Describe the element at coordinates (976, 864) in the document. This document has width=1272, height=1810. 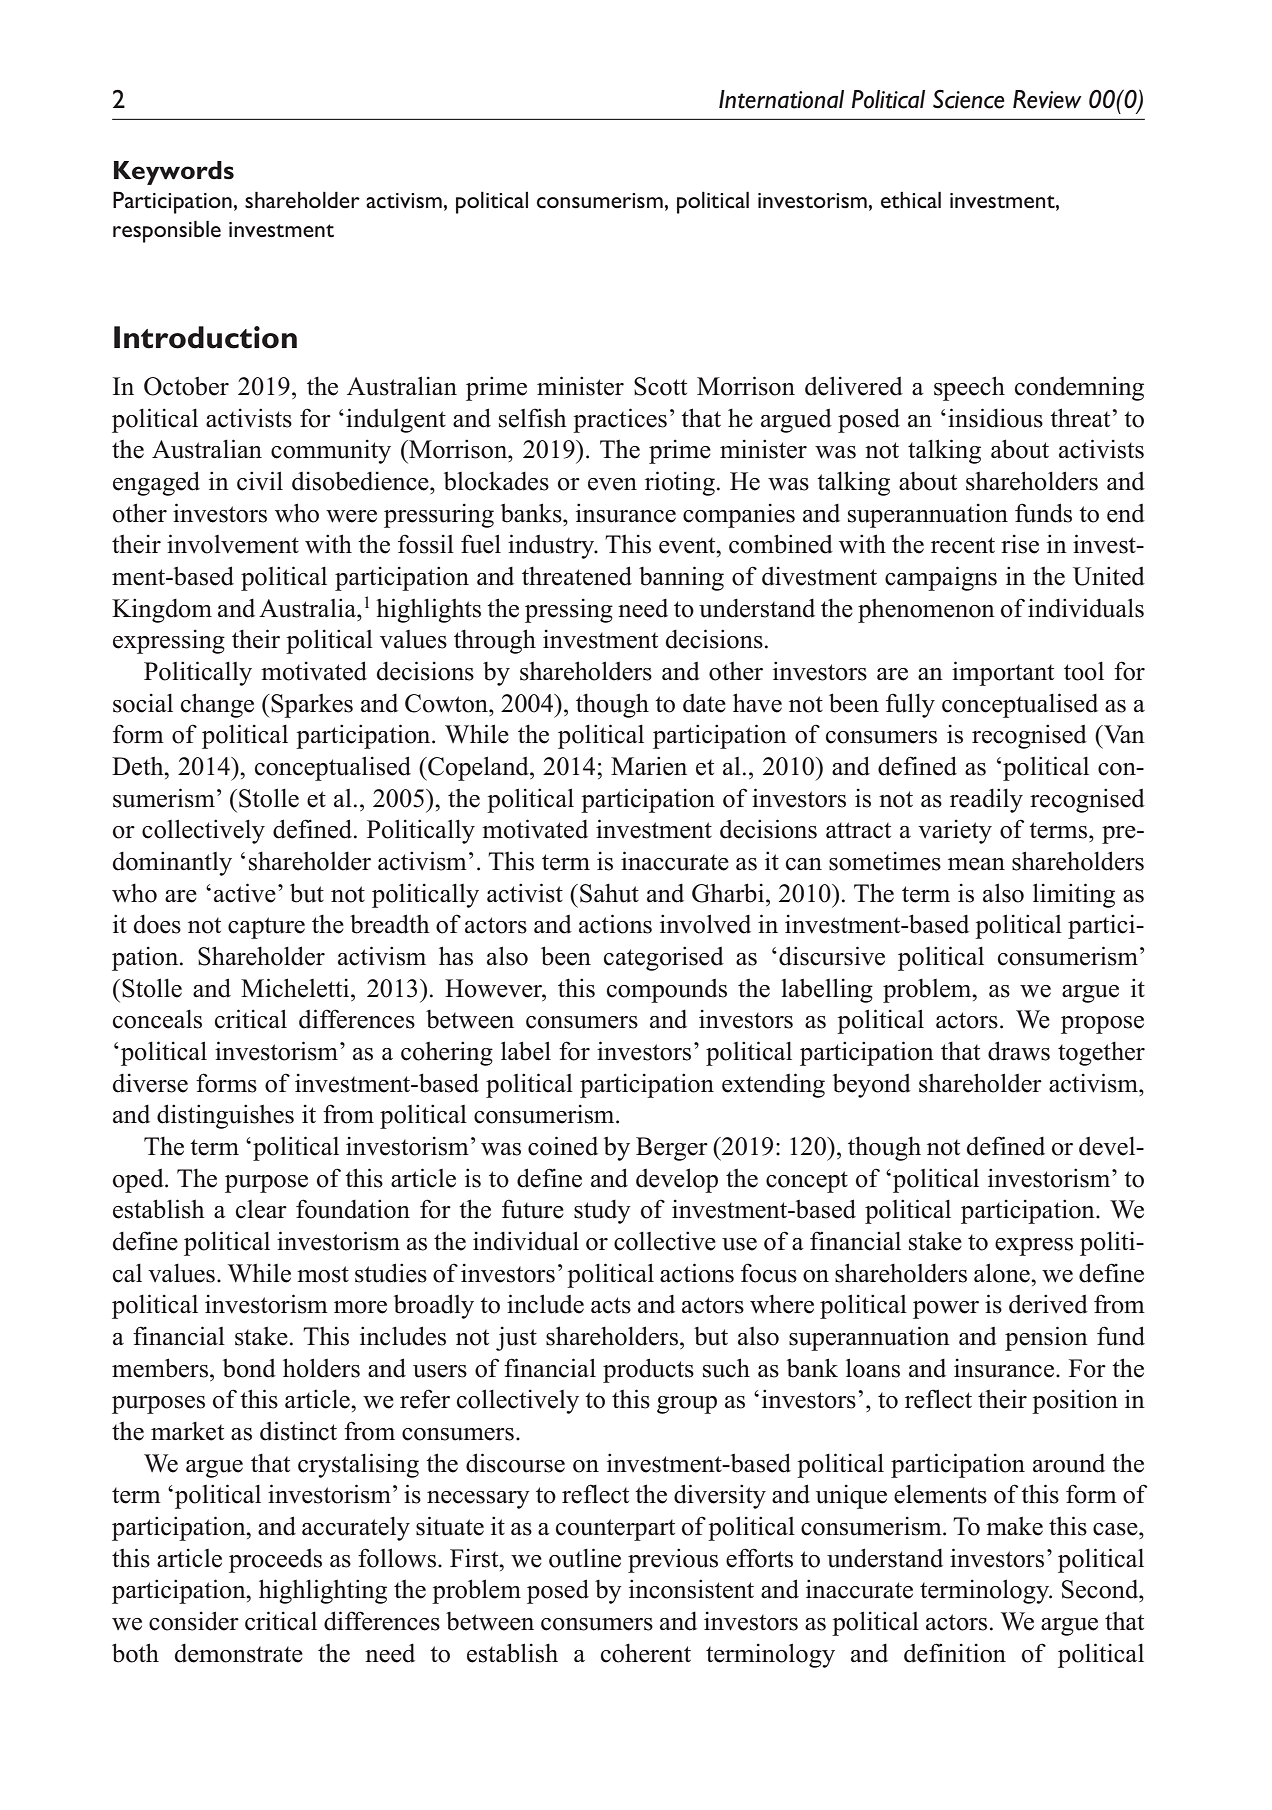
I see `mean` at that location.
